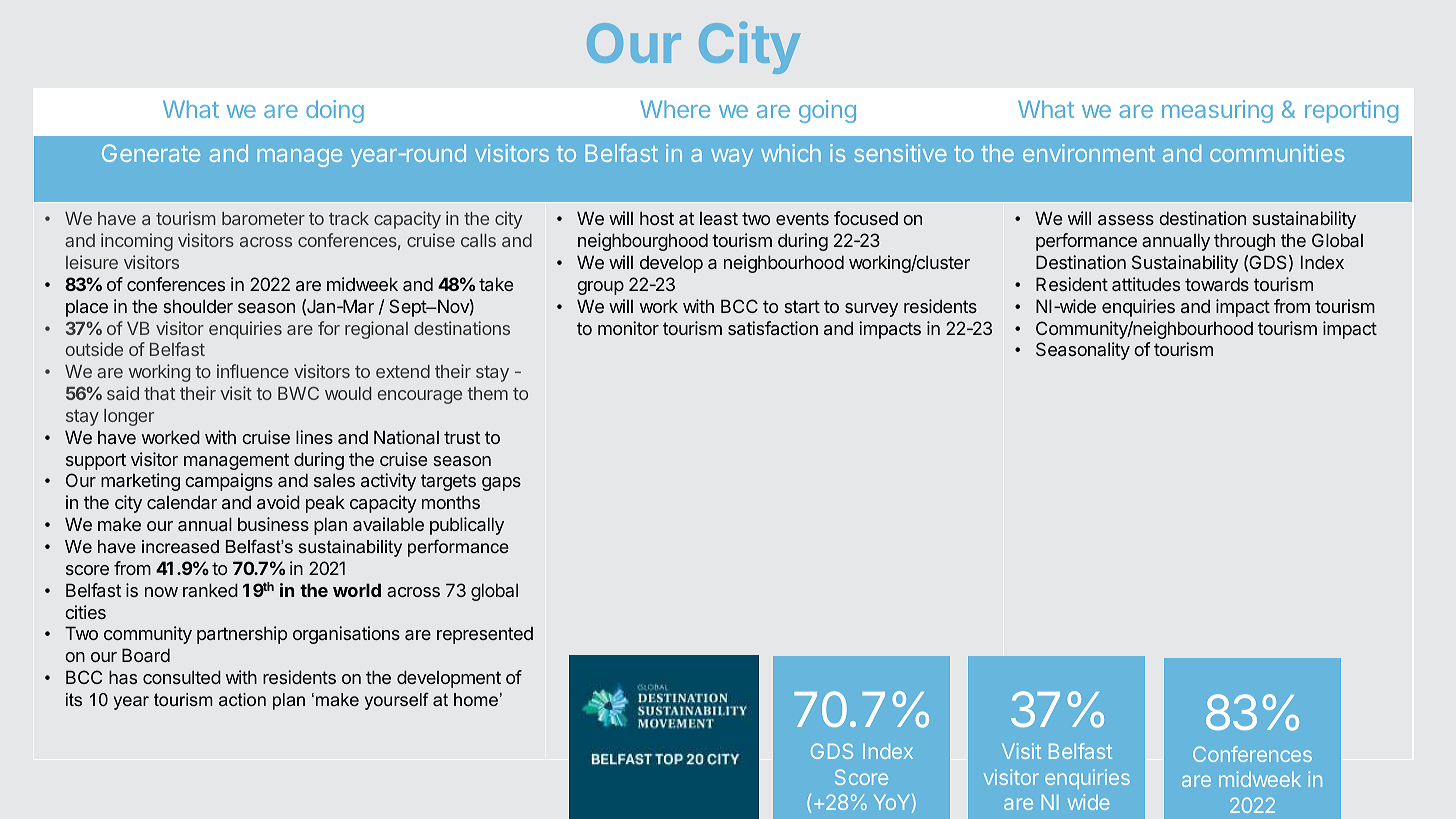 This image has height=819, width=1456. What do you see at coordinates (1217, 284) in the image?
I see `towards` at bounding box center [1217, 284].
